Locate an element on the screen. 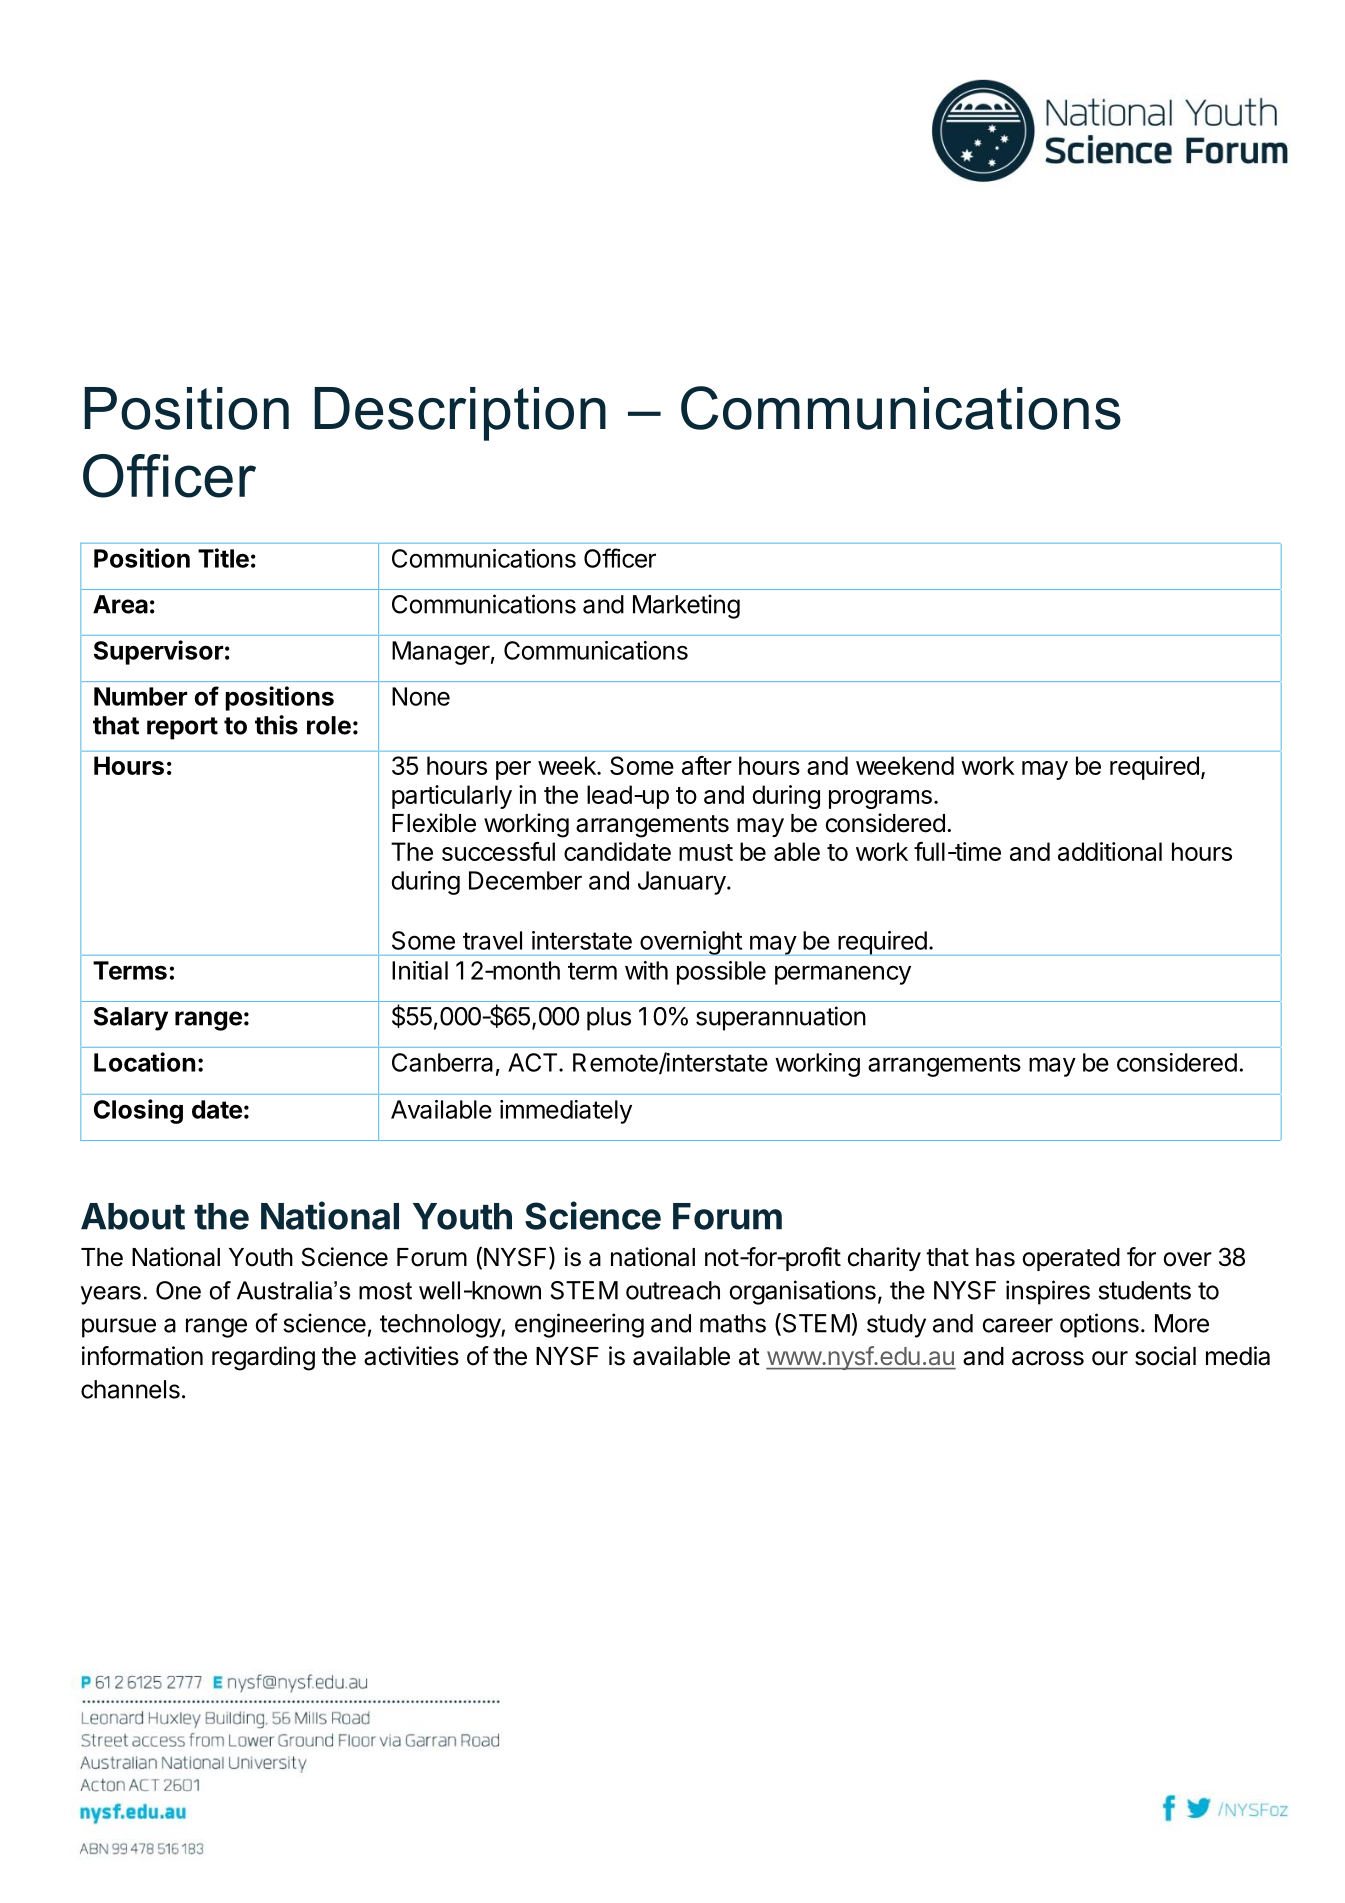  Manager is located at coordinates (441, 653).
